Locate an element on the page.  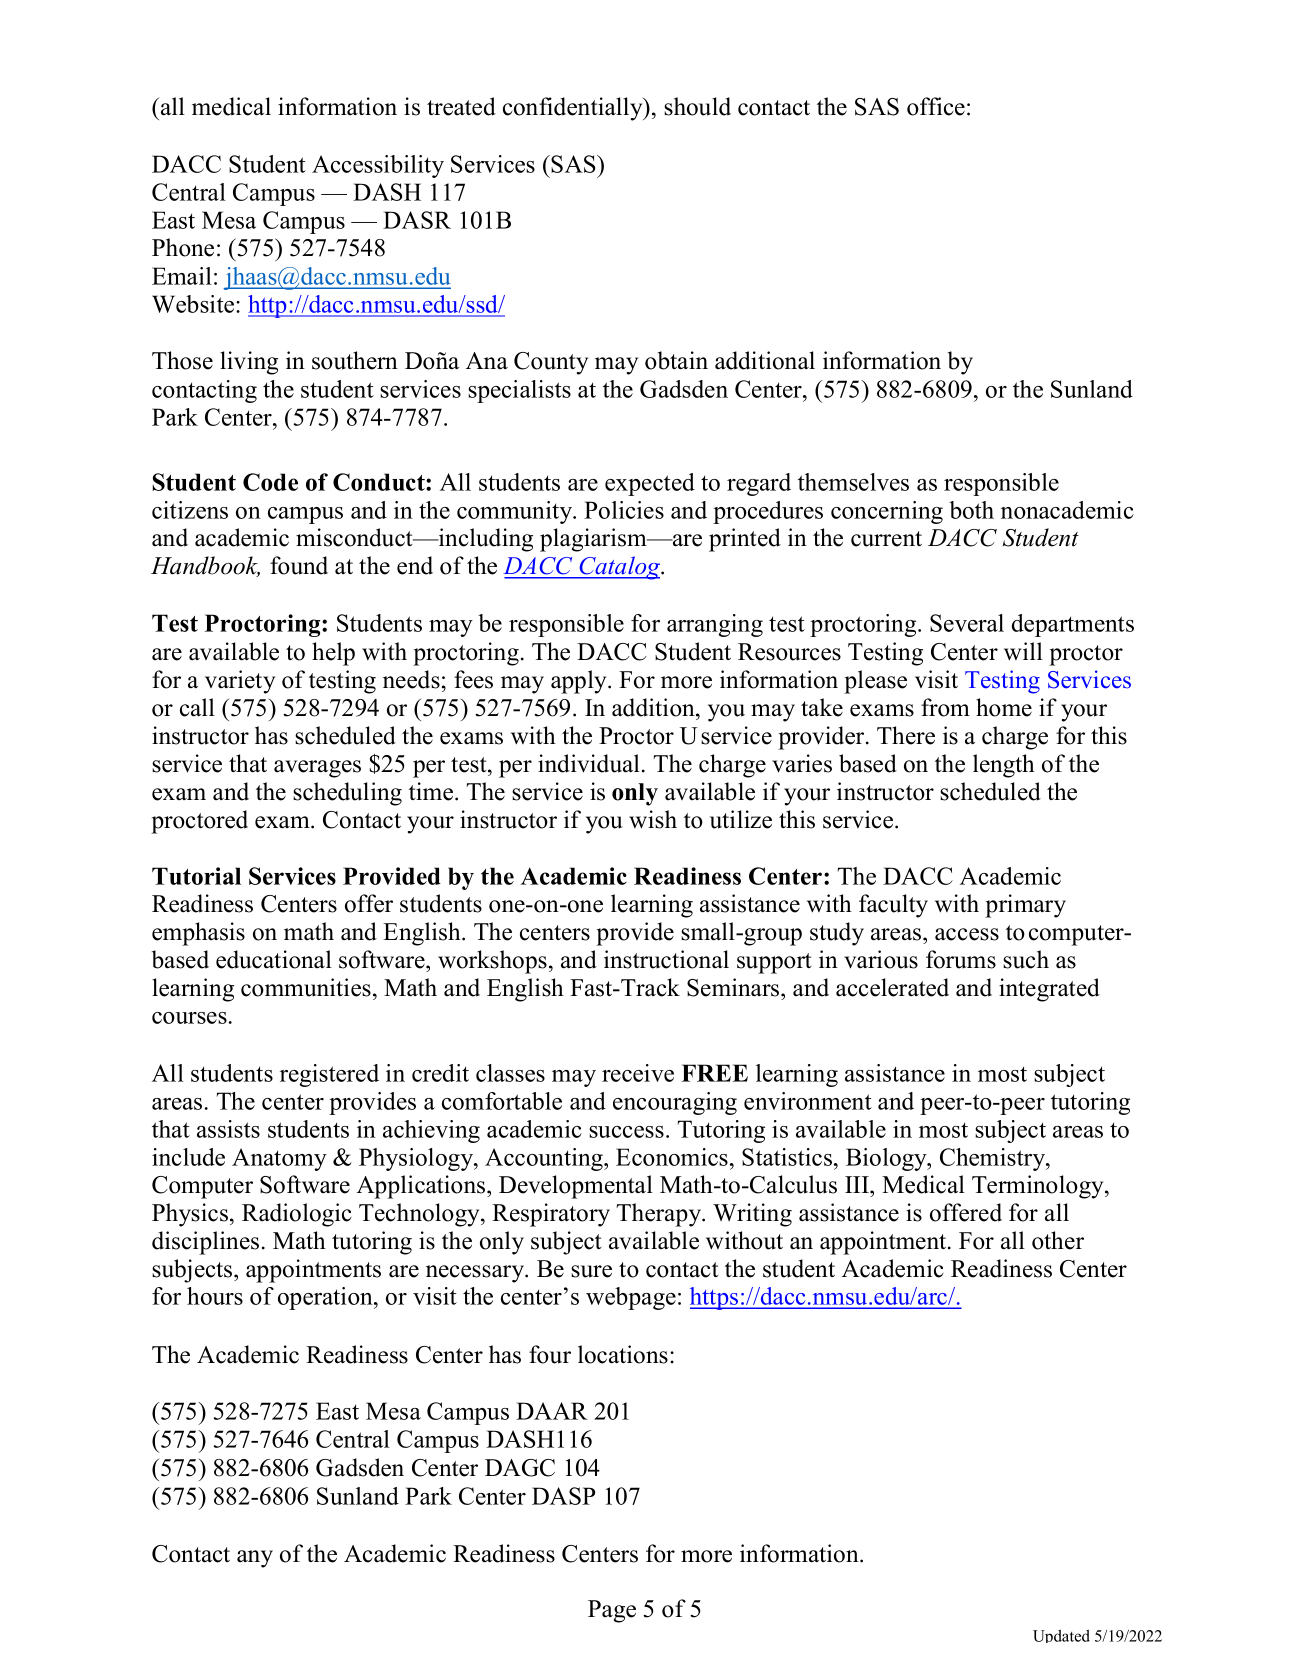
office is located at coordinates (936, 106).
